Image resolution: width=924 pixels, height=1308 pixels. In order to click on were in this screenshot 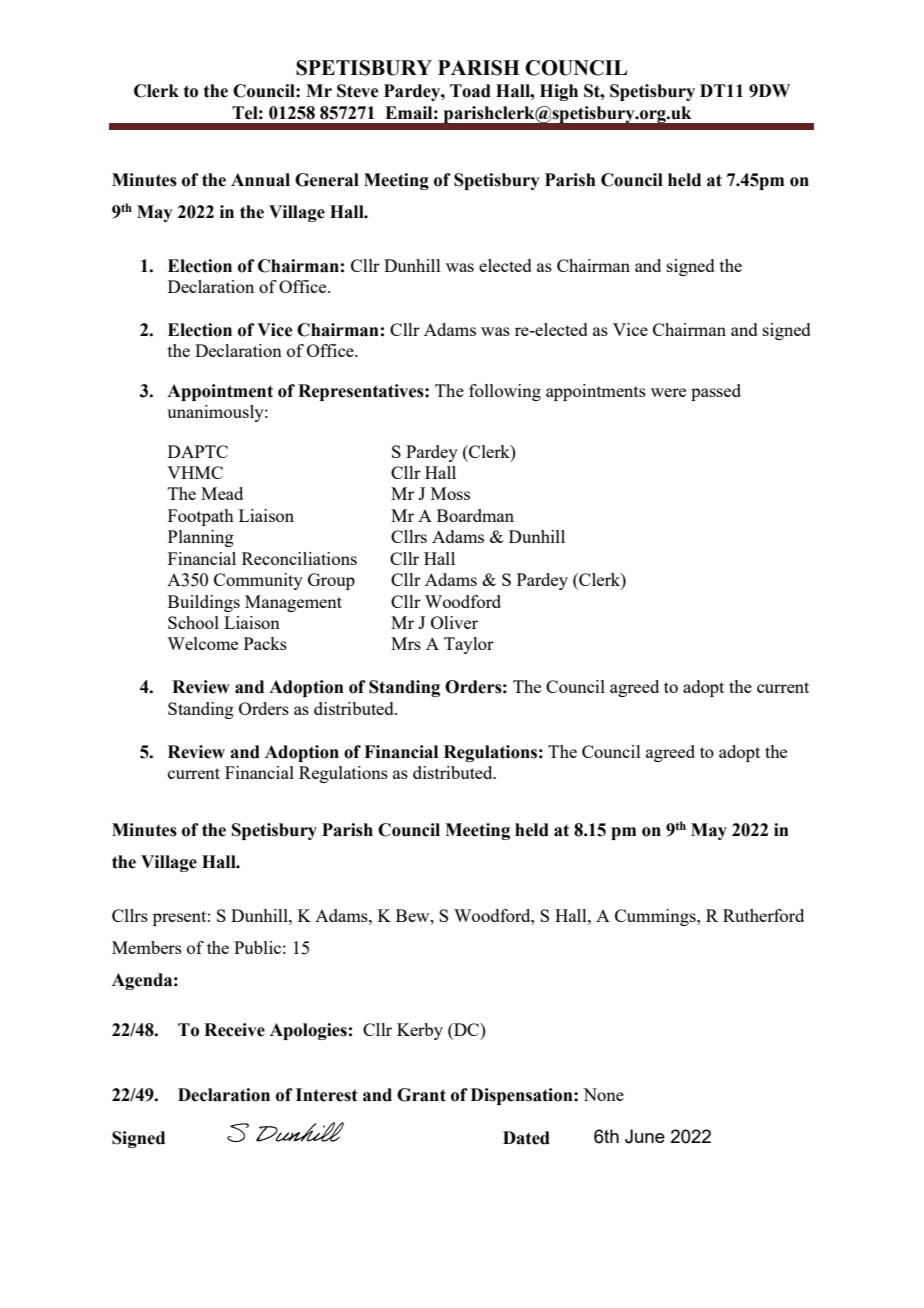, I will do `click(668, 392)`.
